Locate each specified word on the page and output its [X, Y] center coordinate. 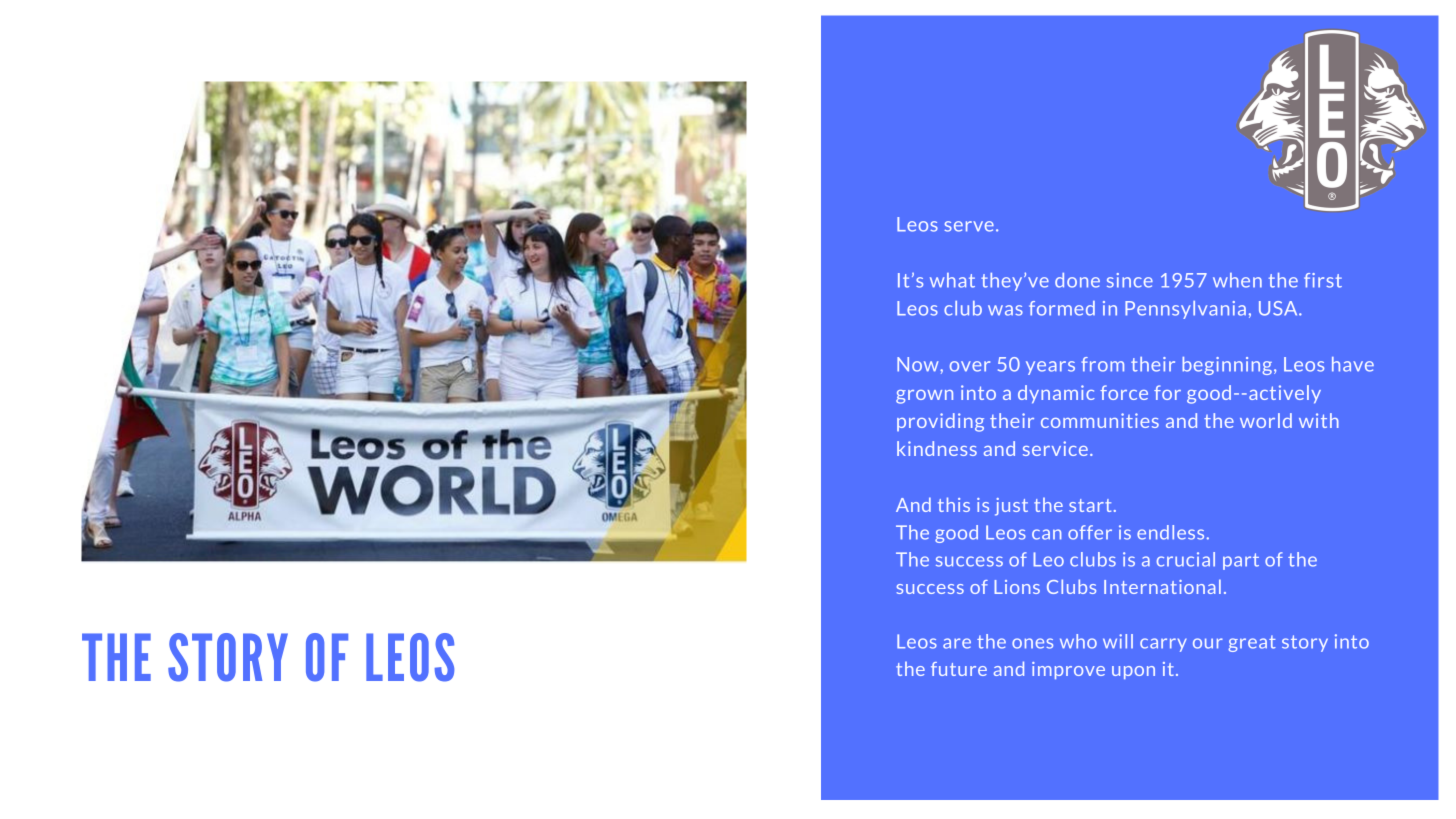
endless [1170, 532]
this [954, 504]
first [1323, 280]
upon [1133, 672]
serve [969, 226]
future [959, 669]
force [1124, 392]
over [970, 366]
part [1241, 561]
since [1130, 280]
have [1353, 364]
